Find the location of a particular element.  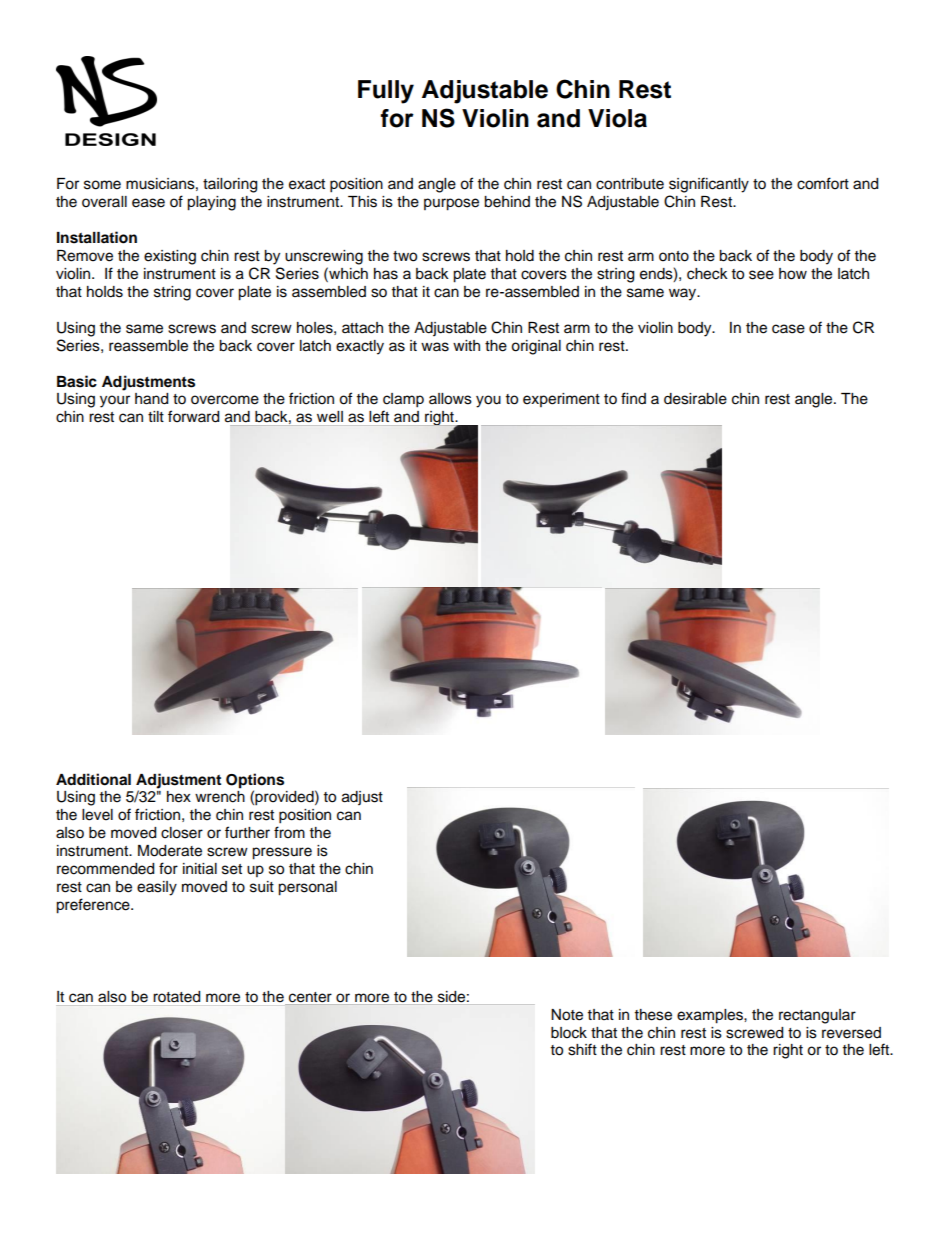

tailoring is located at coordinates (230, 185).
